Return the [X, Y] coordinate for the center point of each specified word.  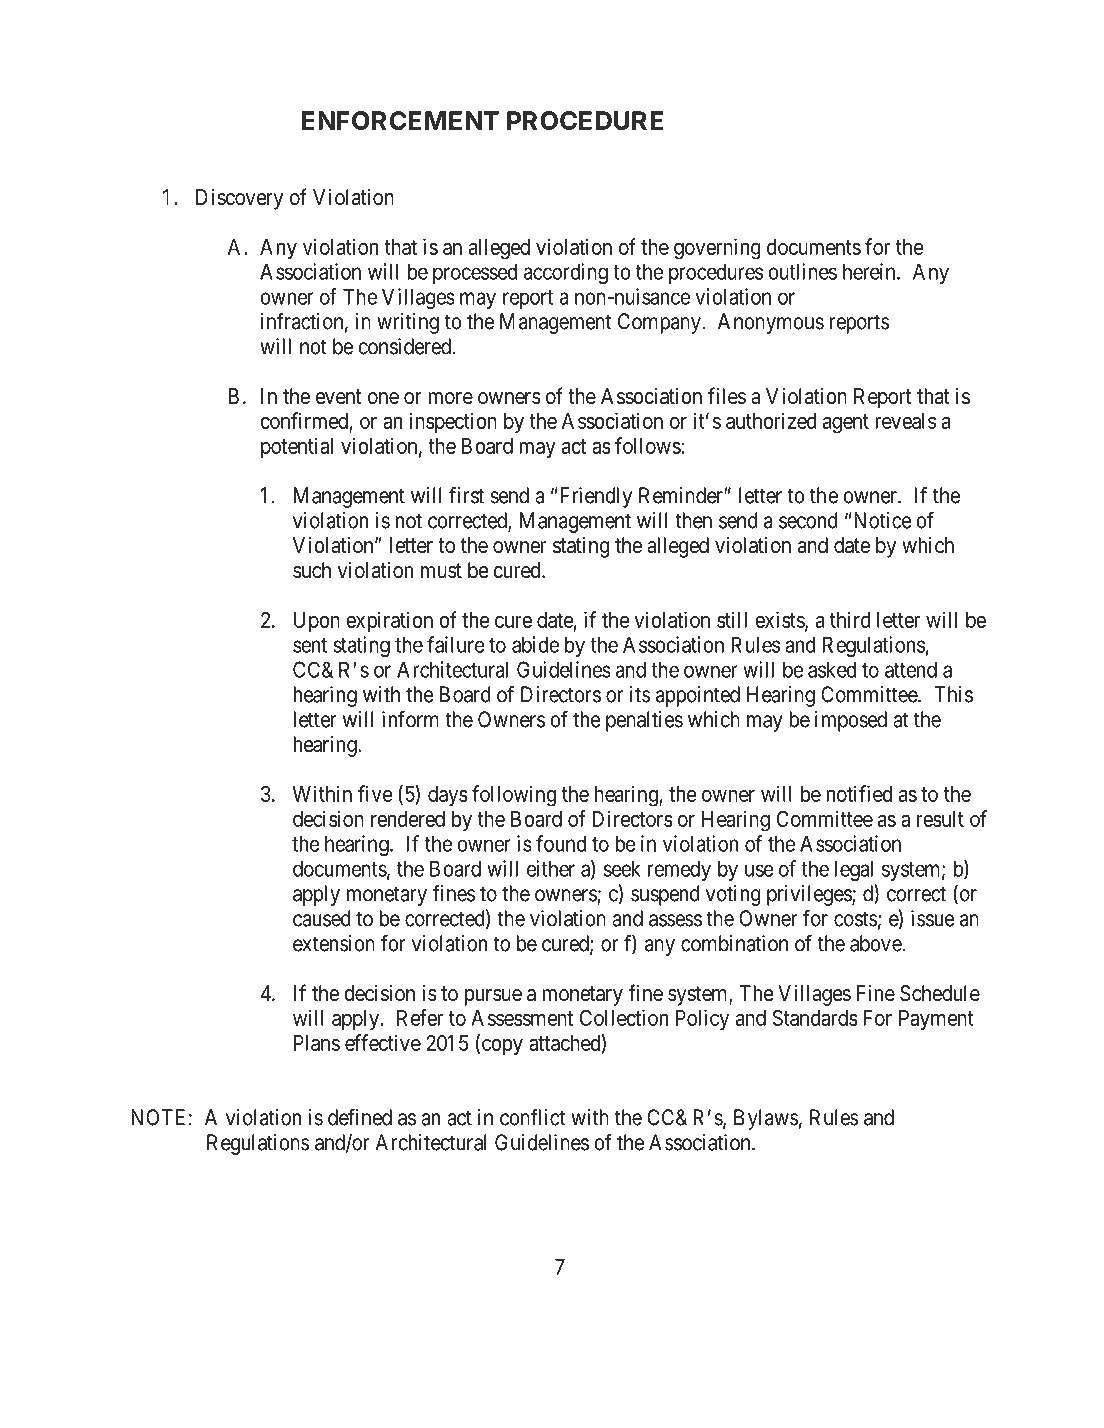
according [566, 273]
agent [846, 424]
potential [297, 447]
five [375, 793]
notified [859, 793]
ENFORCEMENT [400, 120]
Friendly [596, 497]
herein [870, 271]
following [514, 796]
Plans [317, 1043]
